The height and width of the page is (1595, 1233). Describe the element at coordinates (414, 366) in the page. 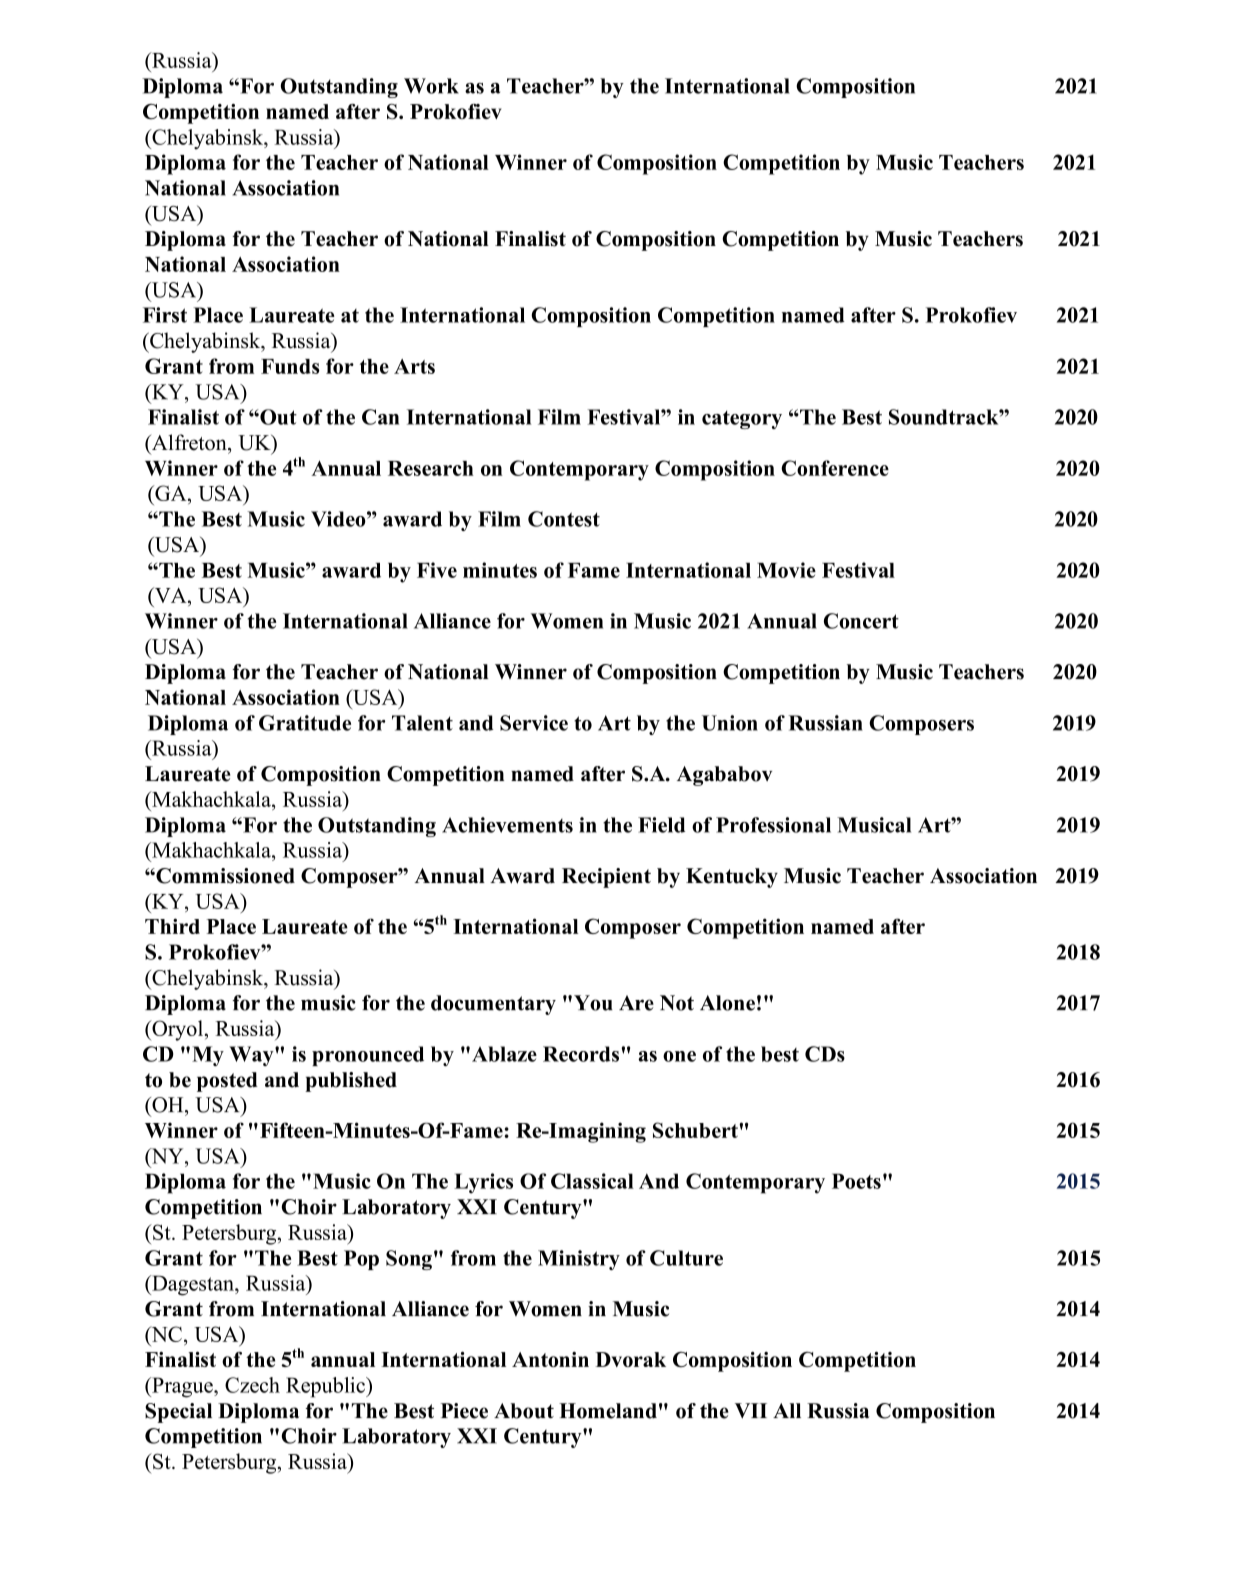

I see `Arts` at that location.
